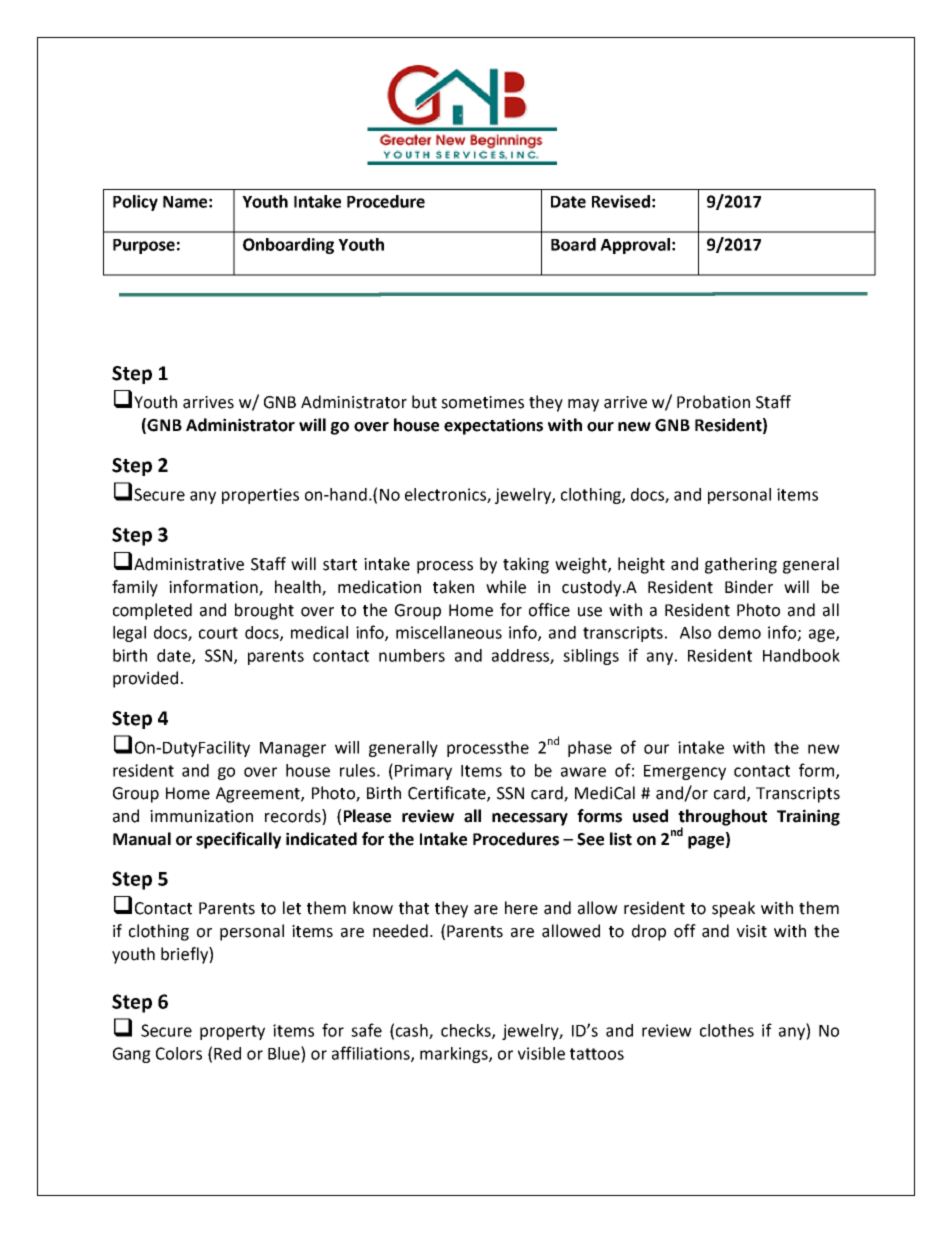  What do you see at coordinates (449, 632) in the screenshot?
I see `miscellaneous` at bounding box center [449, 632].
